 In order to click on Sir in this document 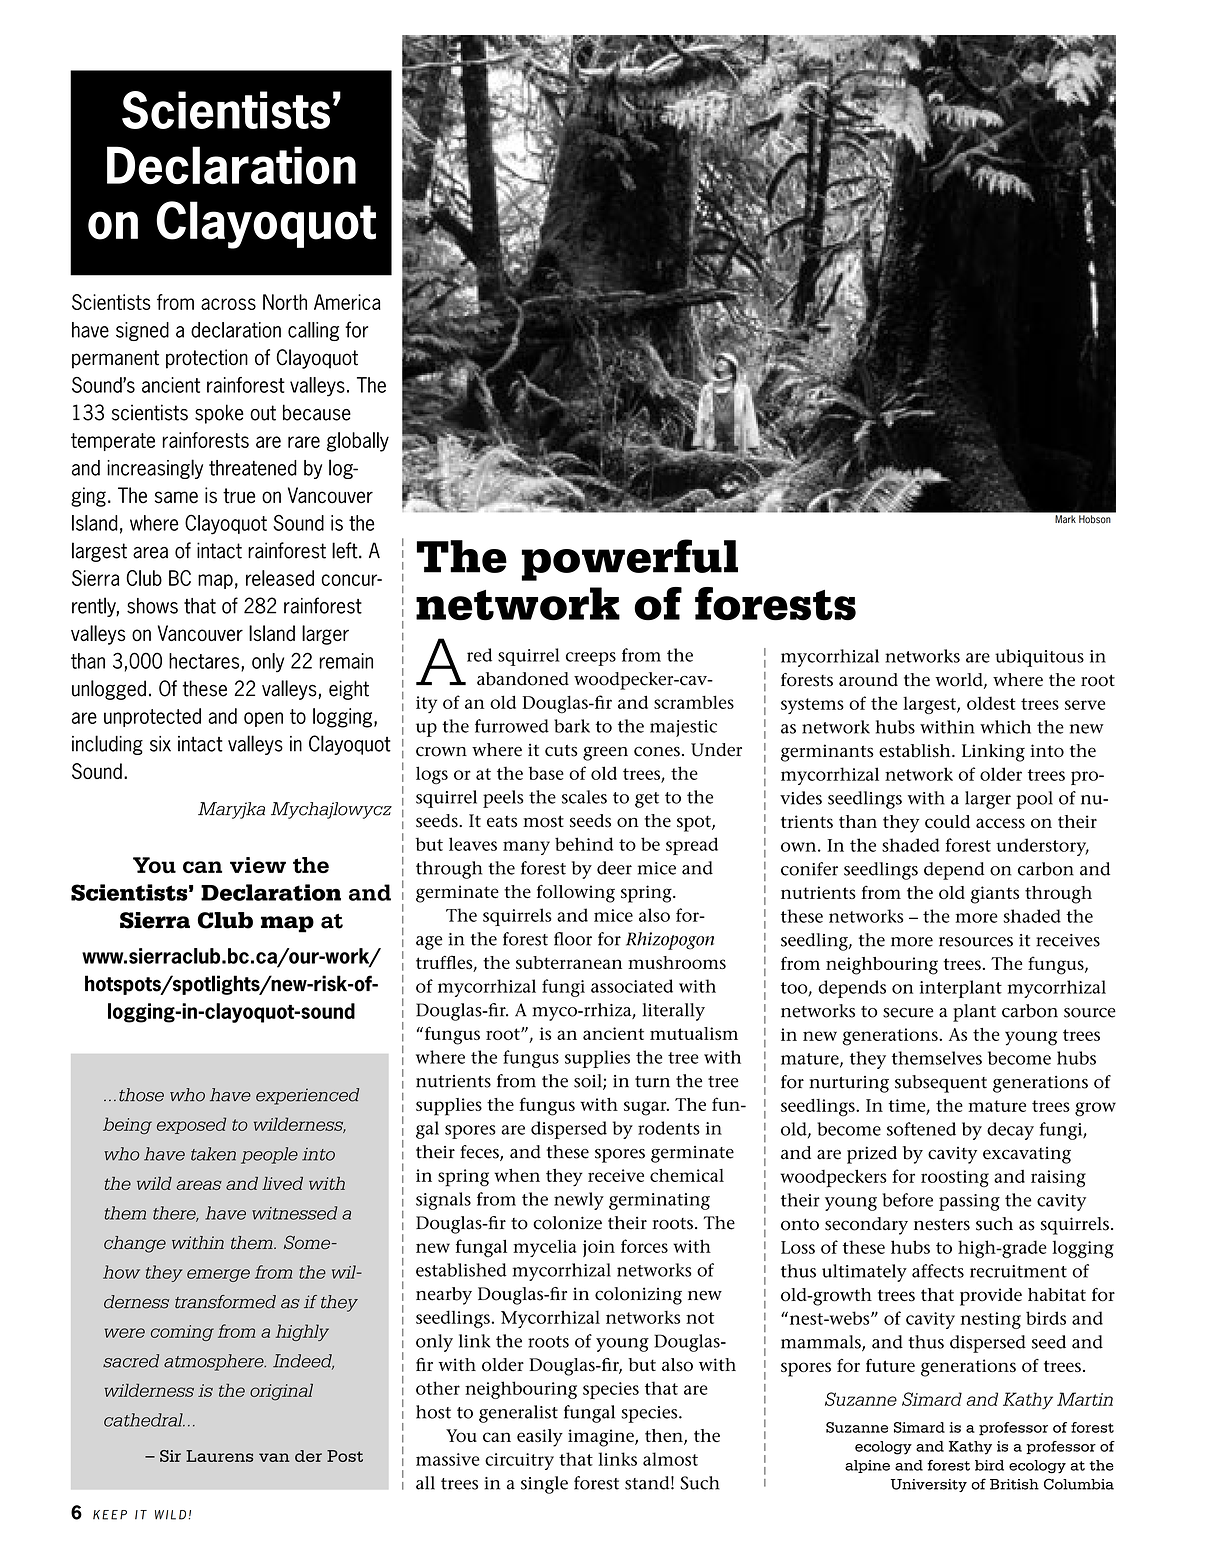, I will do `click(170, 1456)`.
